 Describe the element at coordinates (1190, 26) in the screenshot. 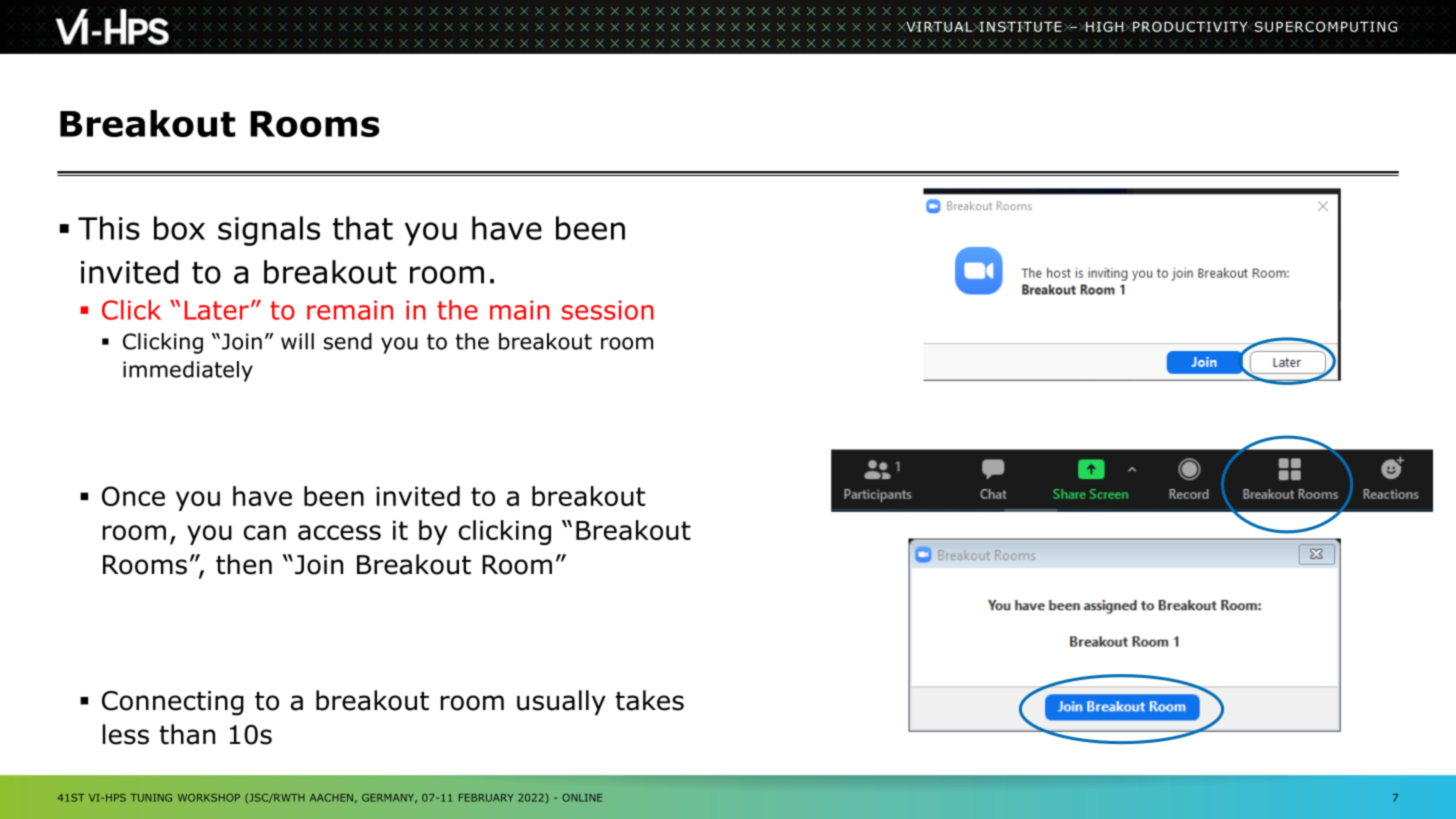

I see `PRODUCTIVITY` at that location.
